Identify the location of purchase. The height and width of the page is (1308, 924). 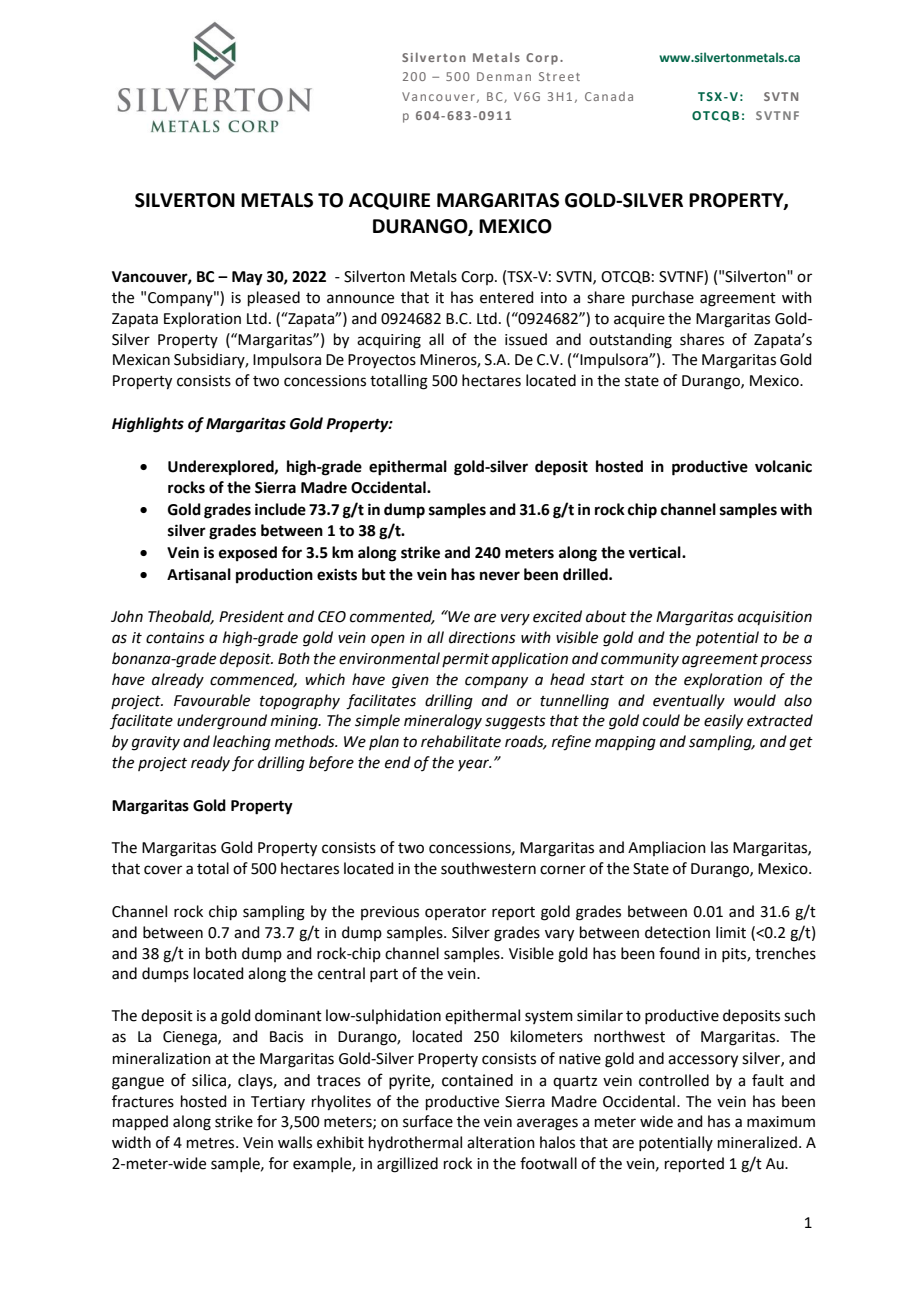
(663, 298).
